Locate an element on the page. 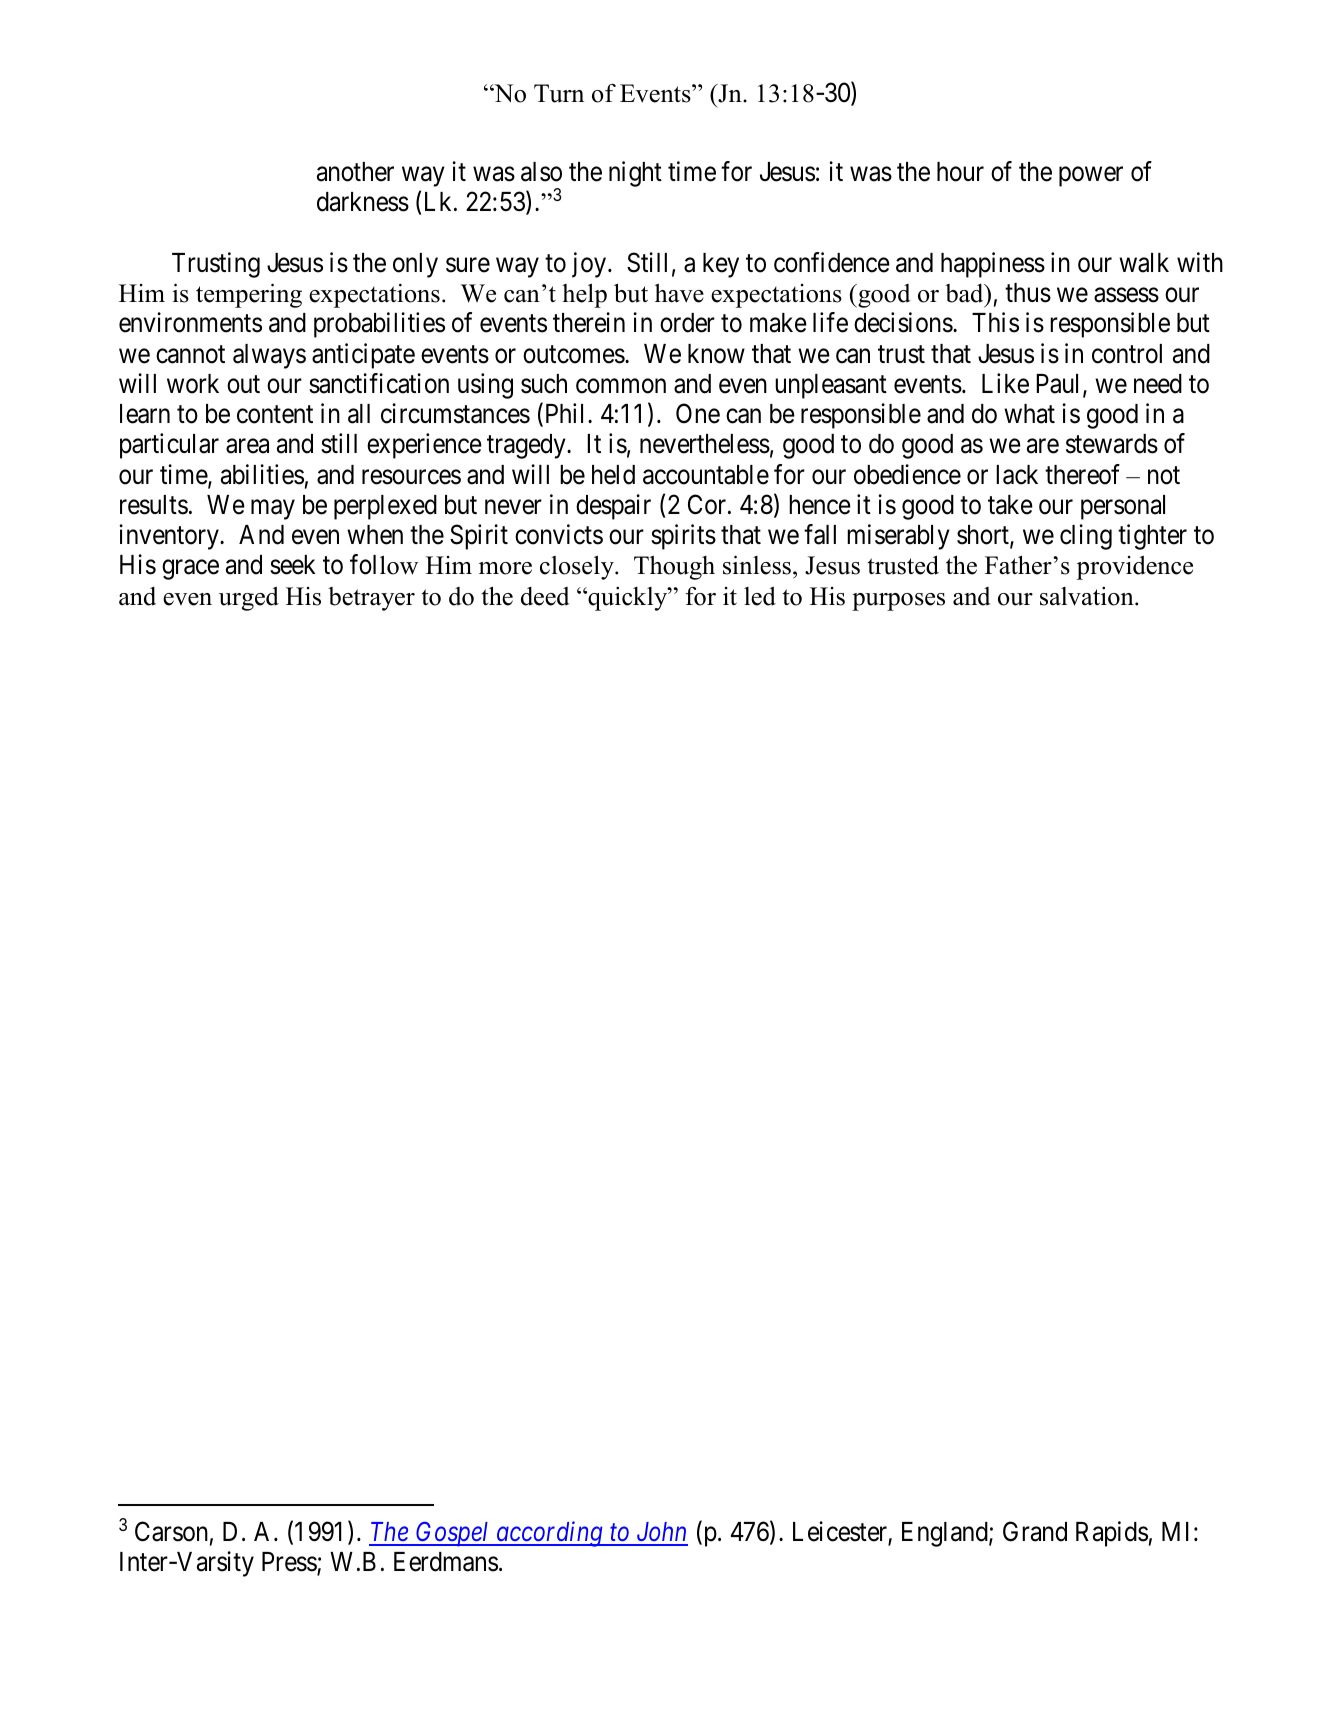 This image has width=1342, height=1736. Press is located at coordinates (290, 1563).
